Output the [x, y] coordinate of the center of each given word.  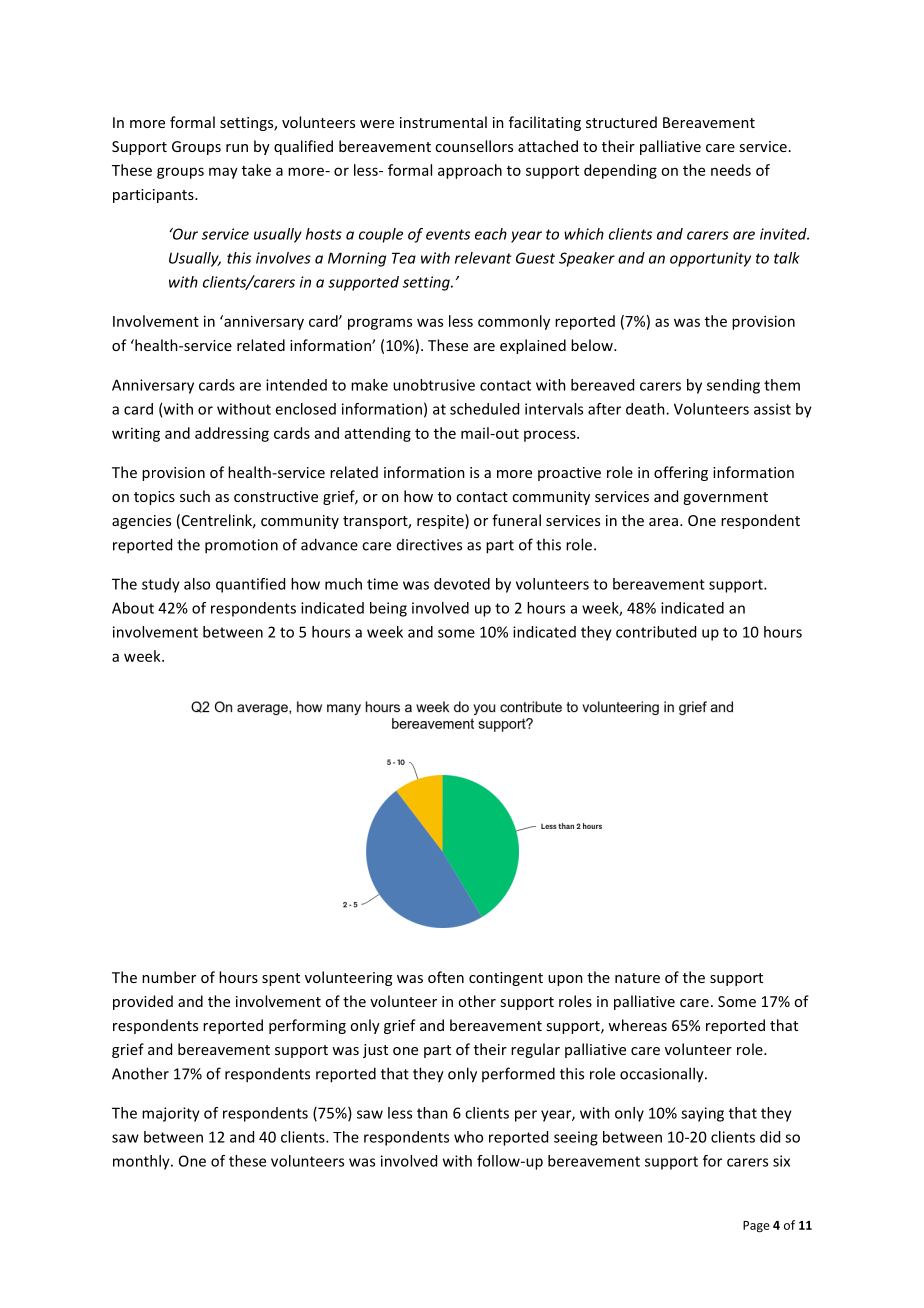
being [388, 609]
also [197, 584]
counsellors [474, 146]
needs [731, 170]
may [223, 173]
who [468, 1137]
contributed [656, 632]
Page [756, 1227]
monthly [142, 1162]
